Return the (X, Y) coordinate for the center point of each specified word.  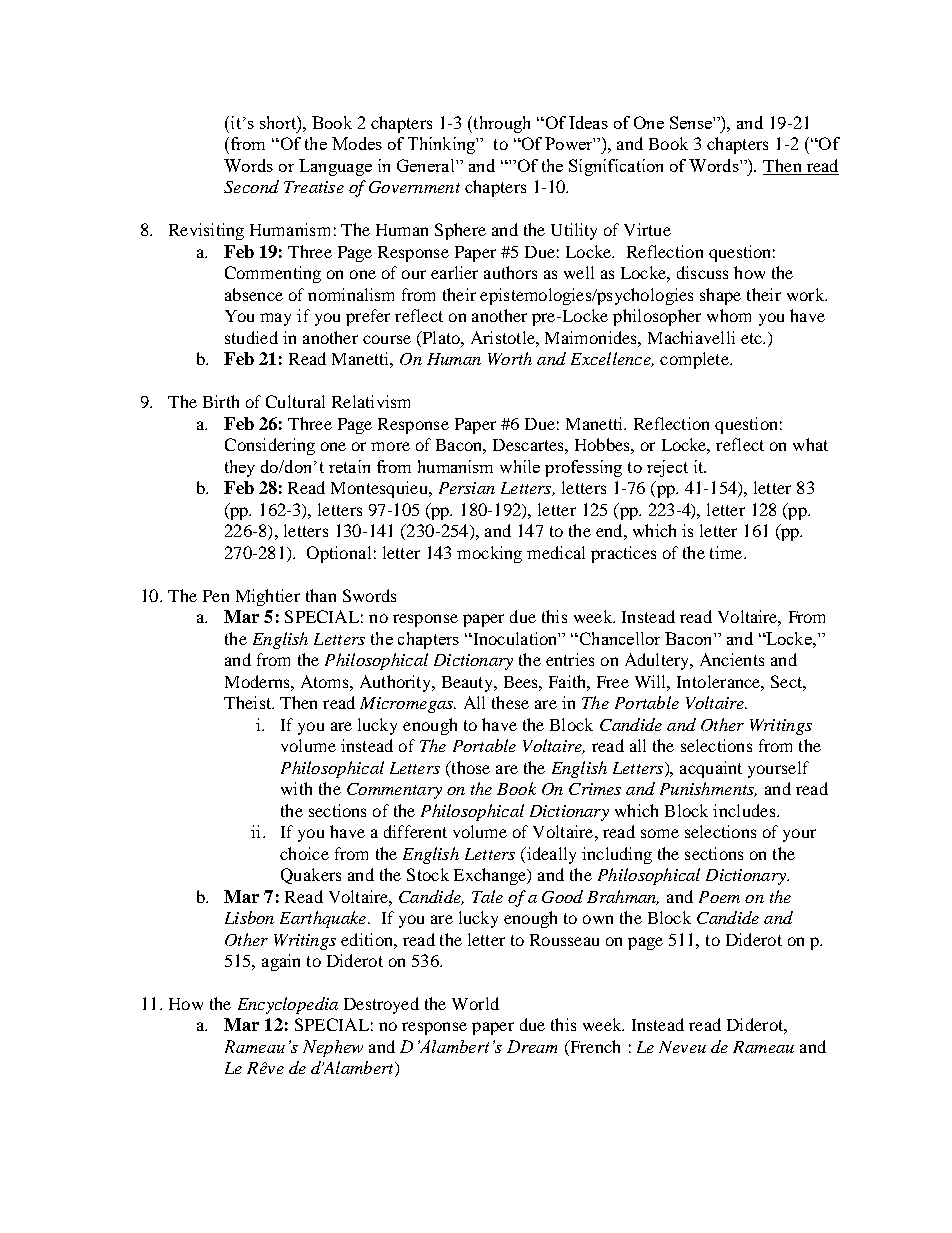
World (475, 1003)
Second (251, 186)
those (469, 767)
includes (745, 810)
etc (752, 338)
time (727, 552)
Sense (692, 122)
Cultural (295, 401)
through (500, 124)
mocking (489, 554)
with (296, 788)
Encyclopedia (288, 1005)
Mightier (268, 597)
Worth (510, 358)
